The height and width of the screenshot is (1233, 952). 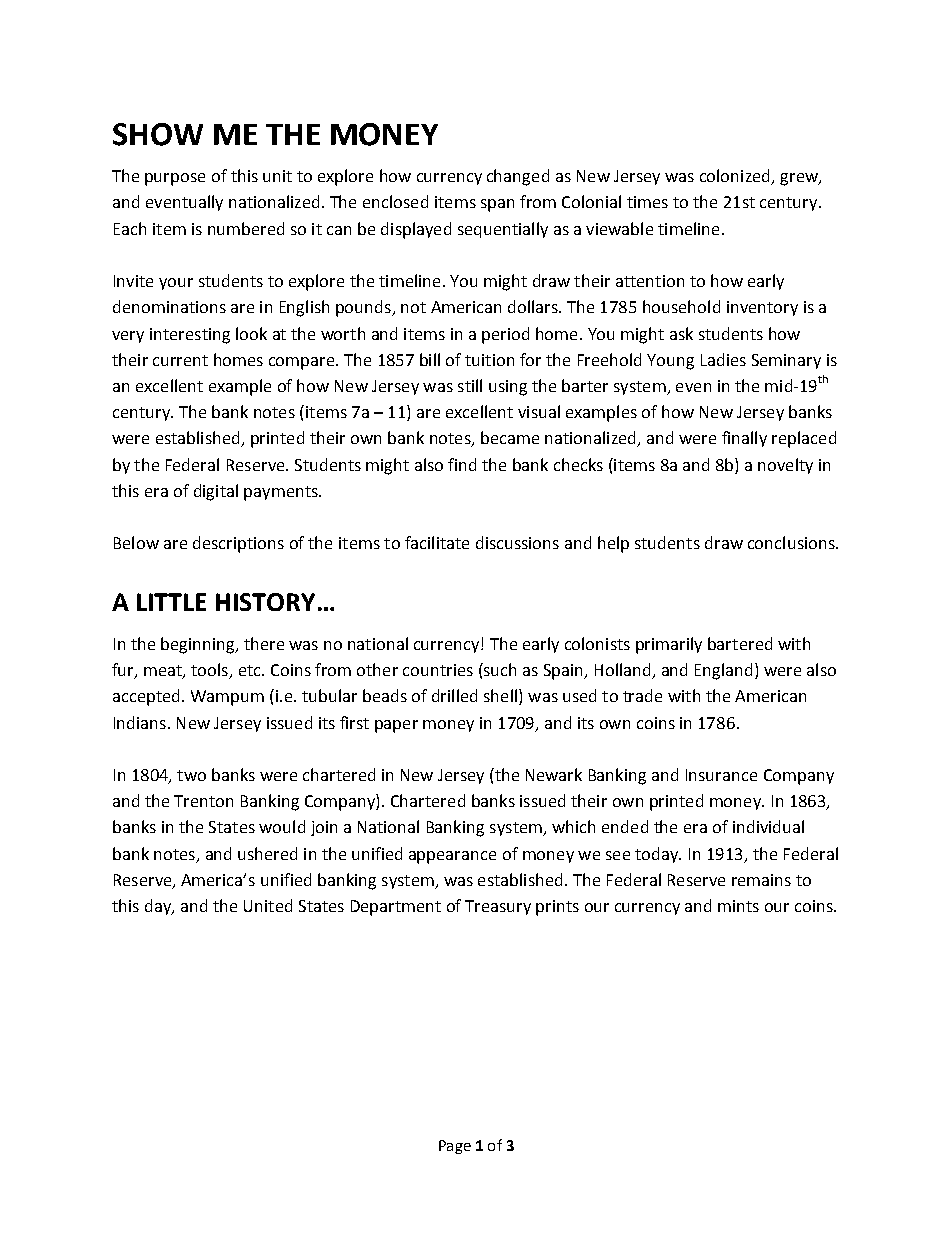 I want to click on beginning, so click(x=199, y=645).
